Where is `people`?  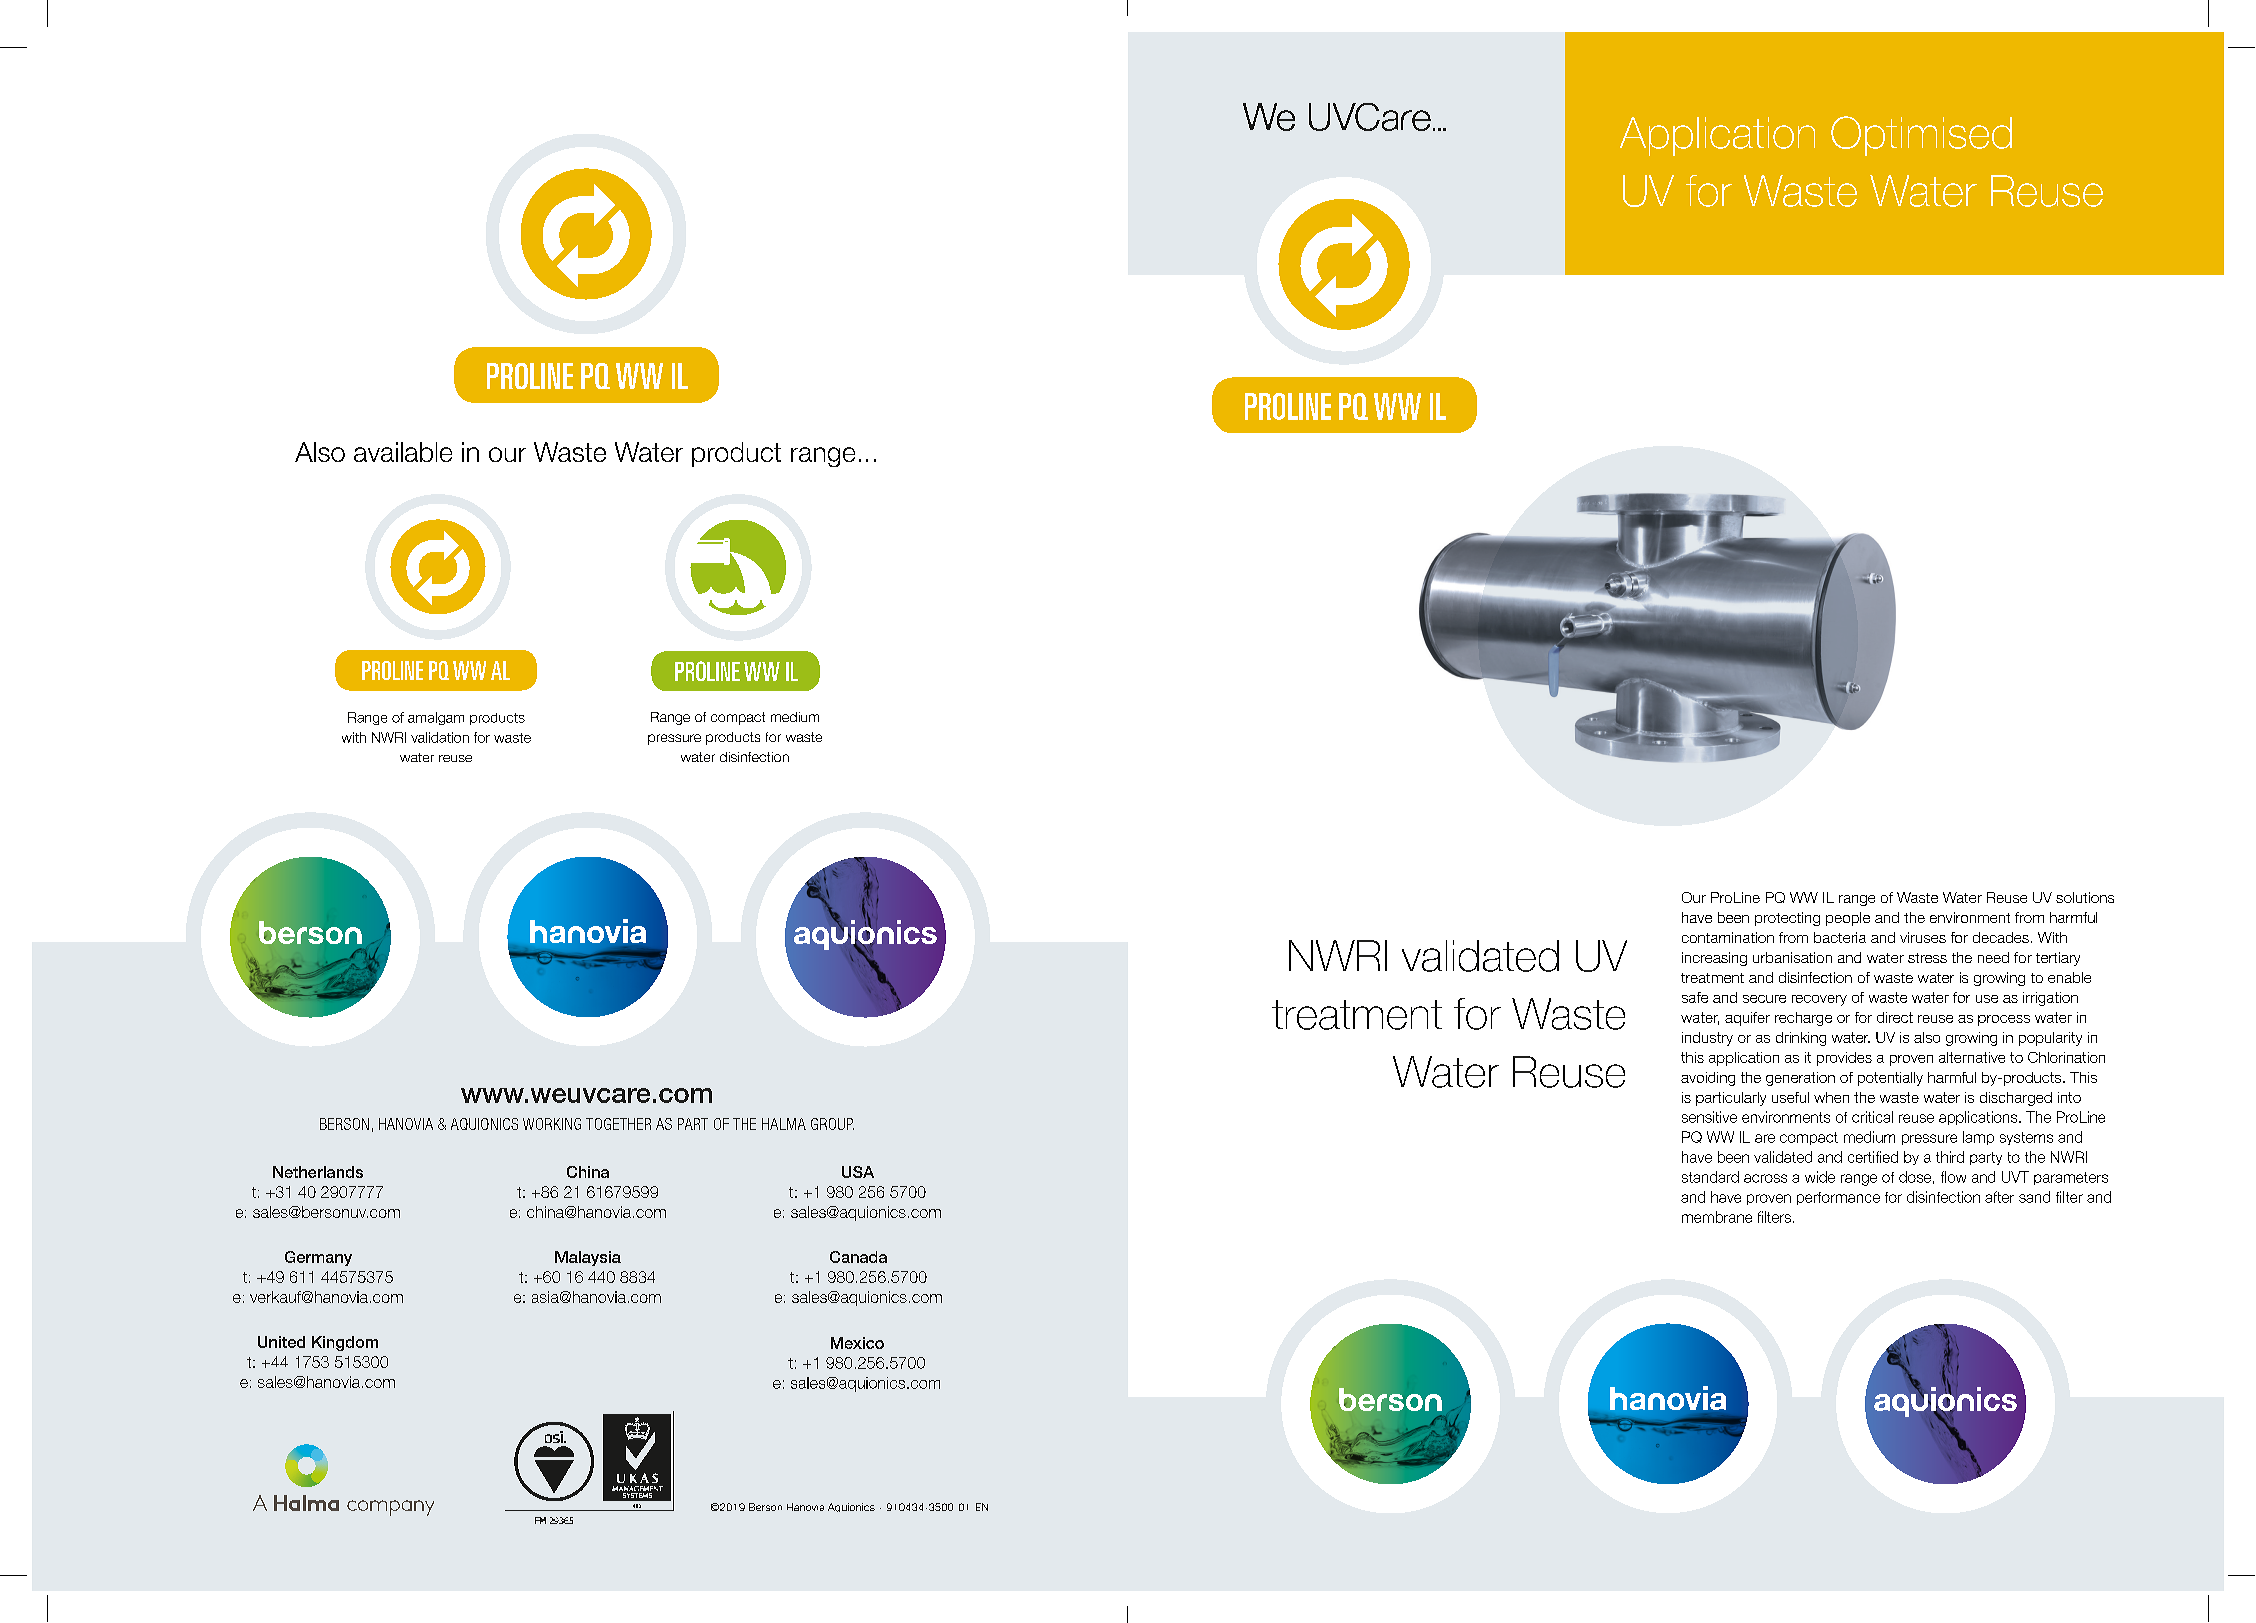
people is located at coordinates (1848, 919).
